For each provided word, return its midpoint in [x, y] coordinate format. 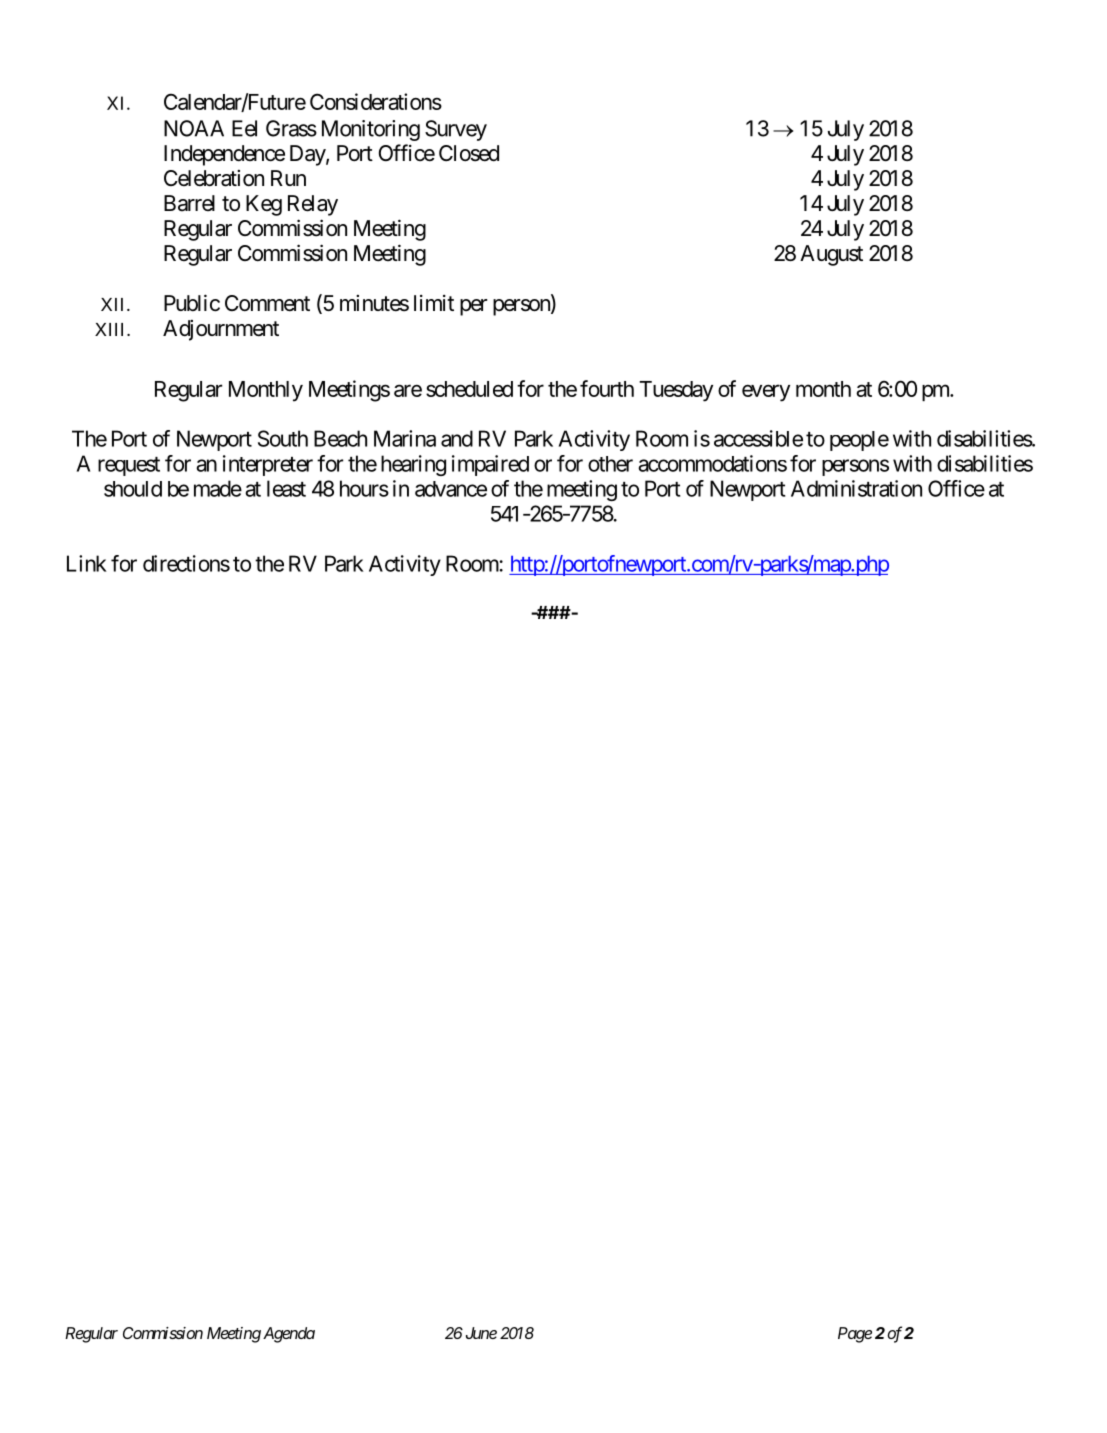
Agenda [289, 1335]
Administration [856, 488]
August [831, 255]
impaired [490, 465]
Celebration [214, 178]
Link [87, 563]
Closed [469, 153]
